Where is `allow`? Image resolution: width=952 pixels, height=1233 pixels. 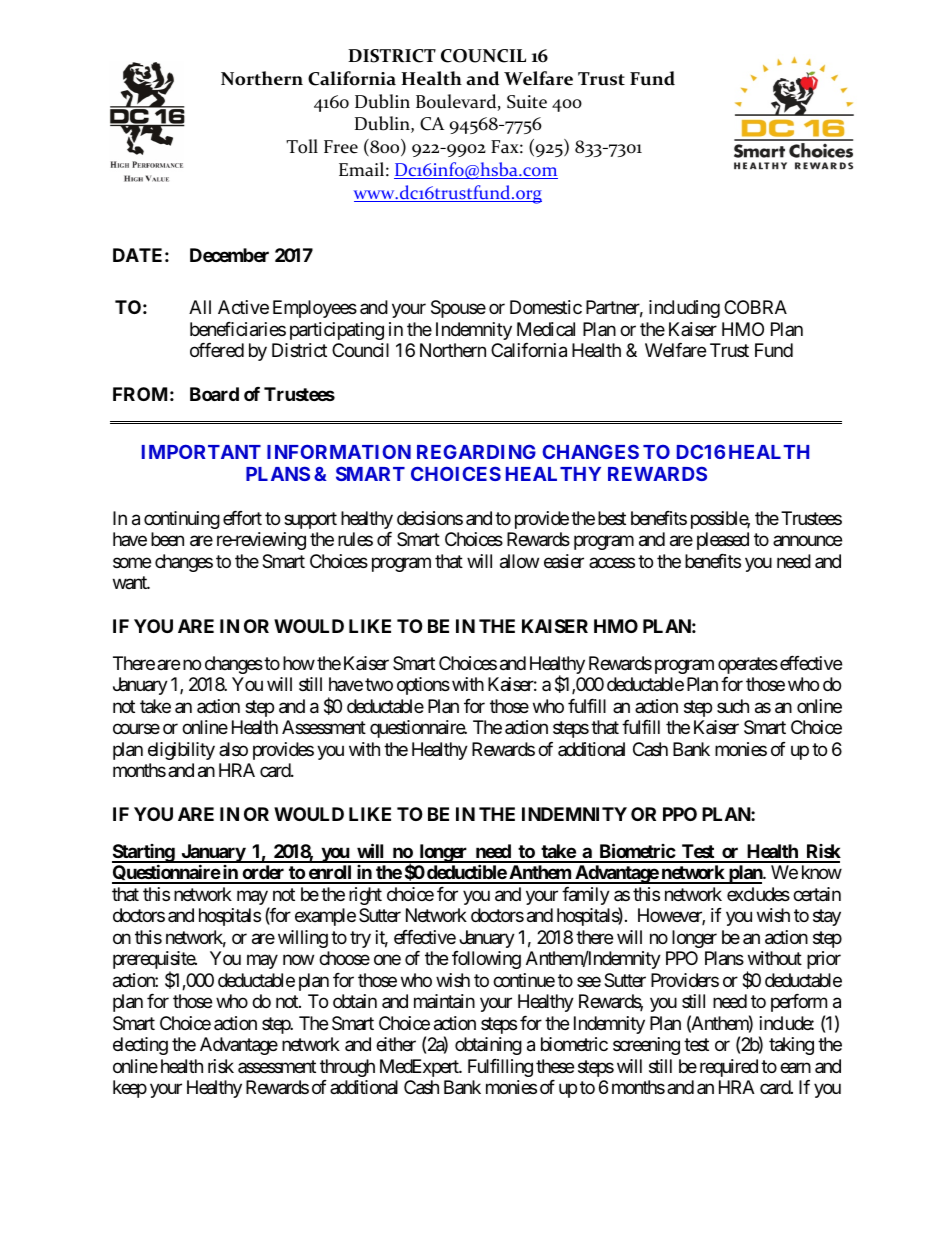
allow is located at coordinates (519, 561).
